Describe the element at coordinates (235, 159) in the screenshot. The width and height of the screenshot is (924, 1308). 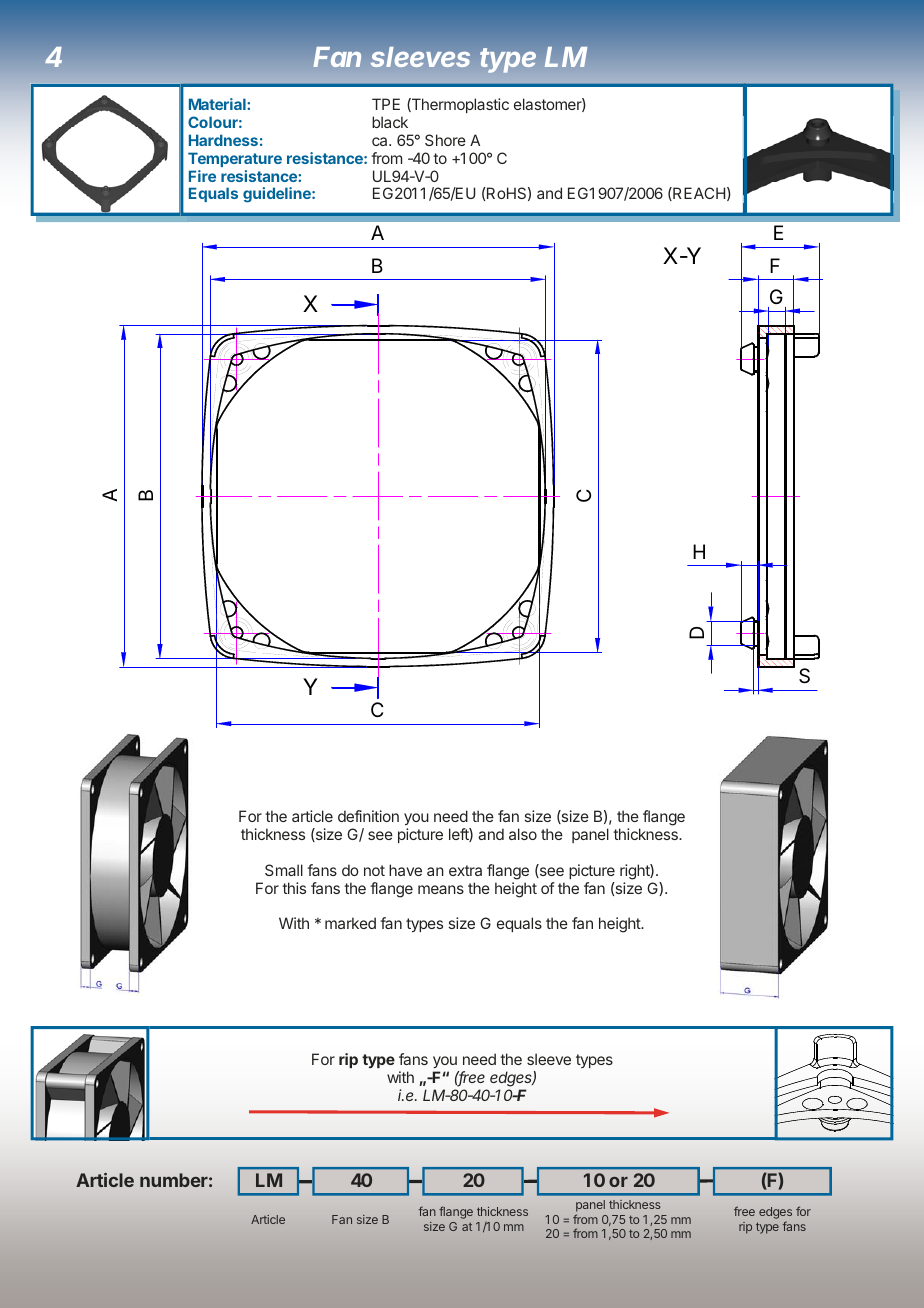
I see `Temperature` at that location.
